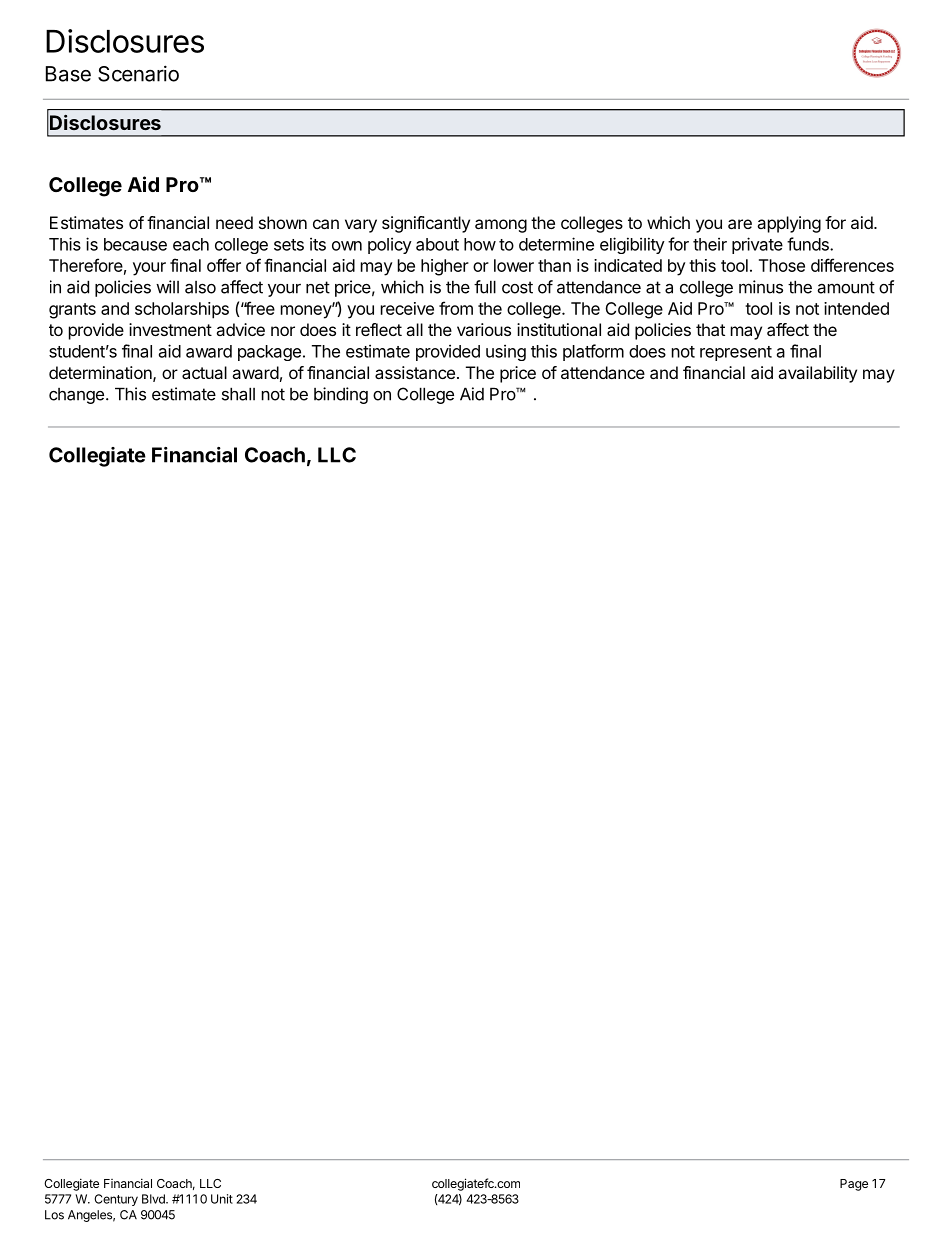 The height and width of the screenshot is (1233, 952). Describe the element at coordinates (817, 374) in the screenshot. I see `availability` at that location.
